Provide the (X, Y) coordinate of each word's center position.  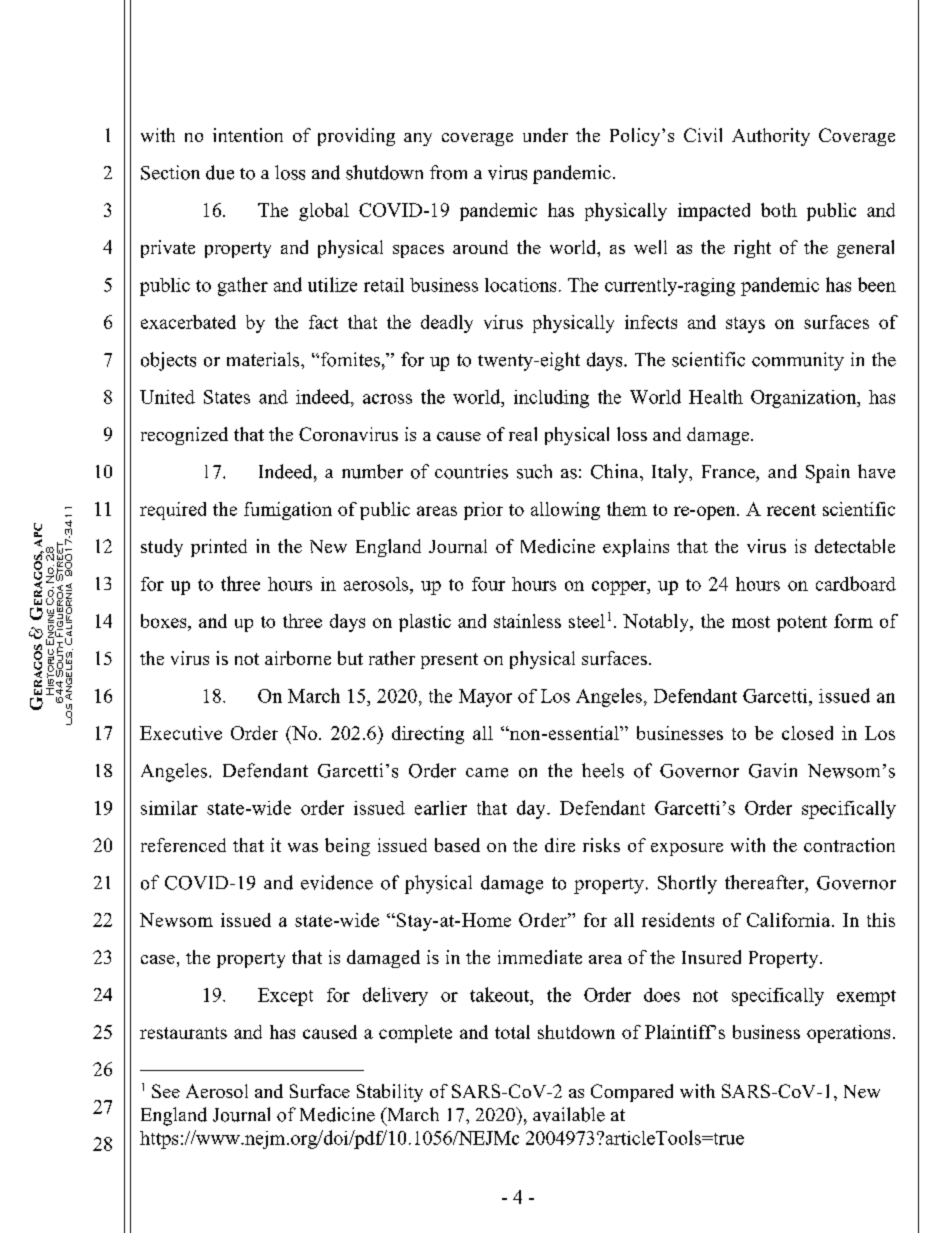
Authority (771, 137)
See (166, 1091)
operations (848, 1034)
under (545, 135)
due (220, 172)
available (569, 1114)
